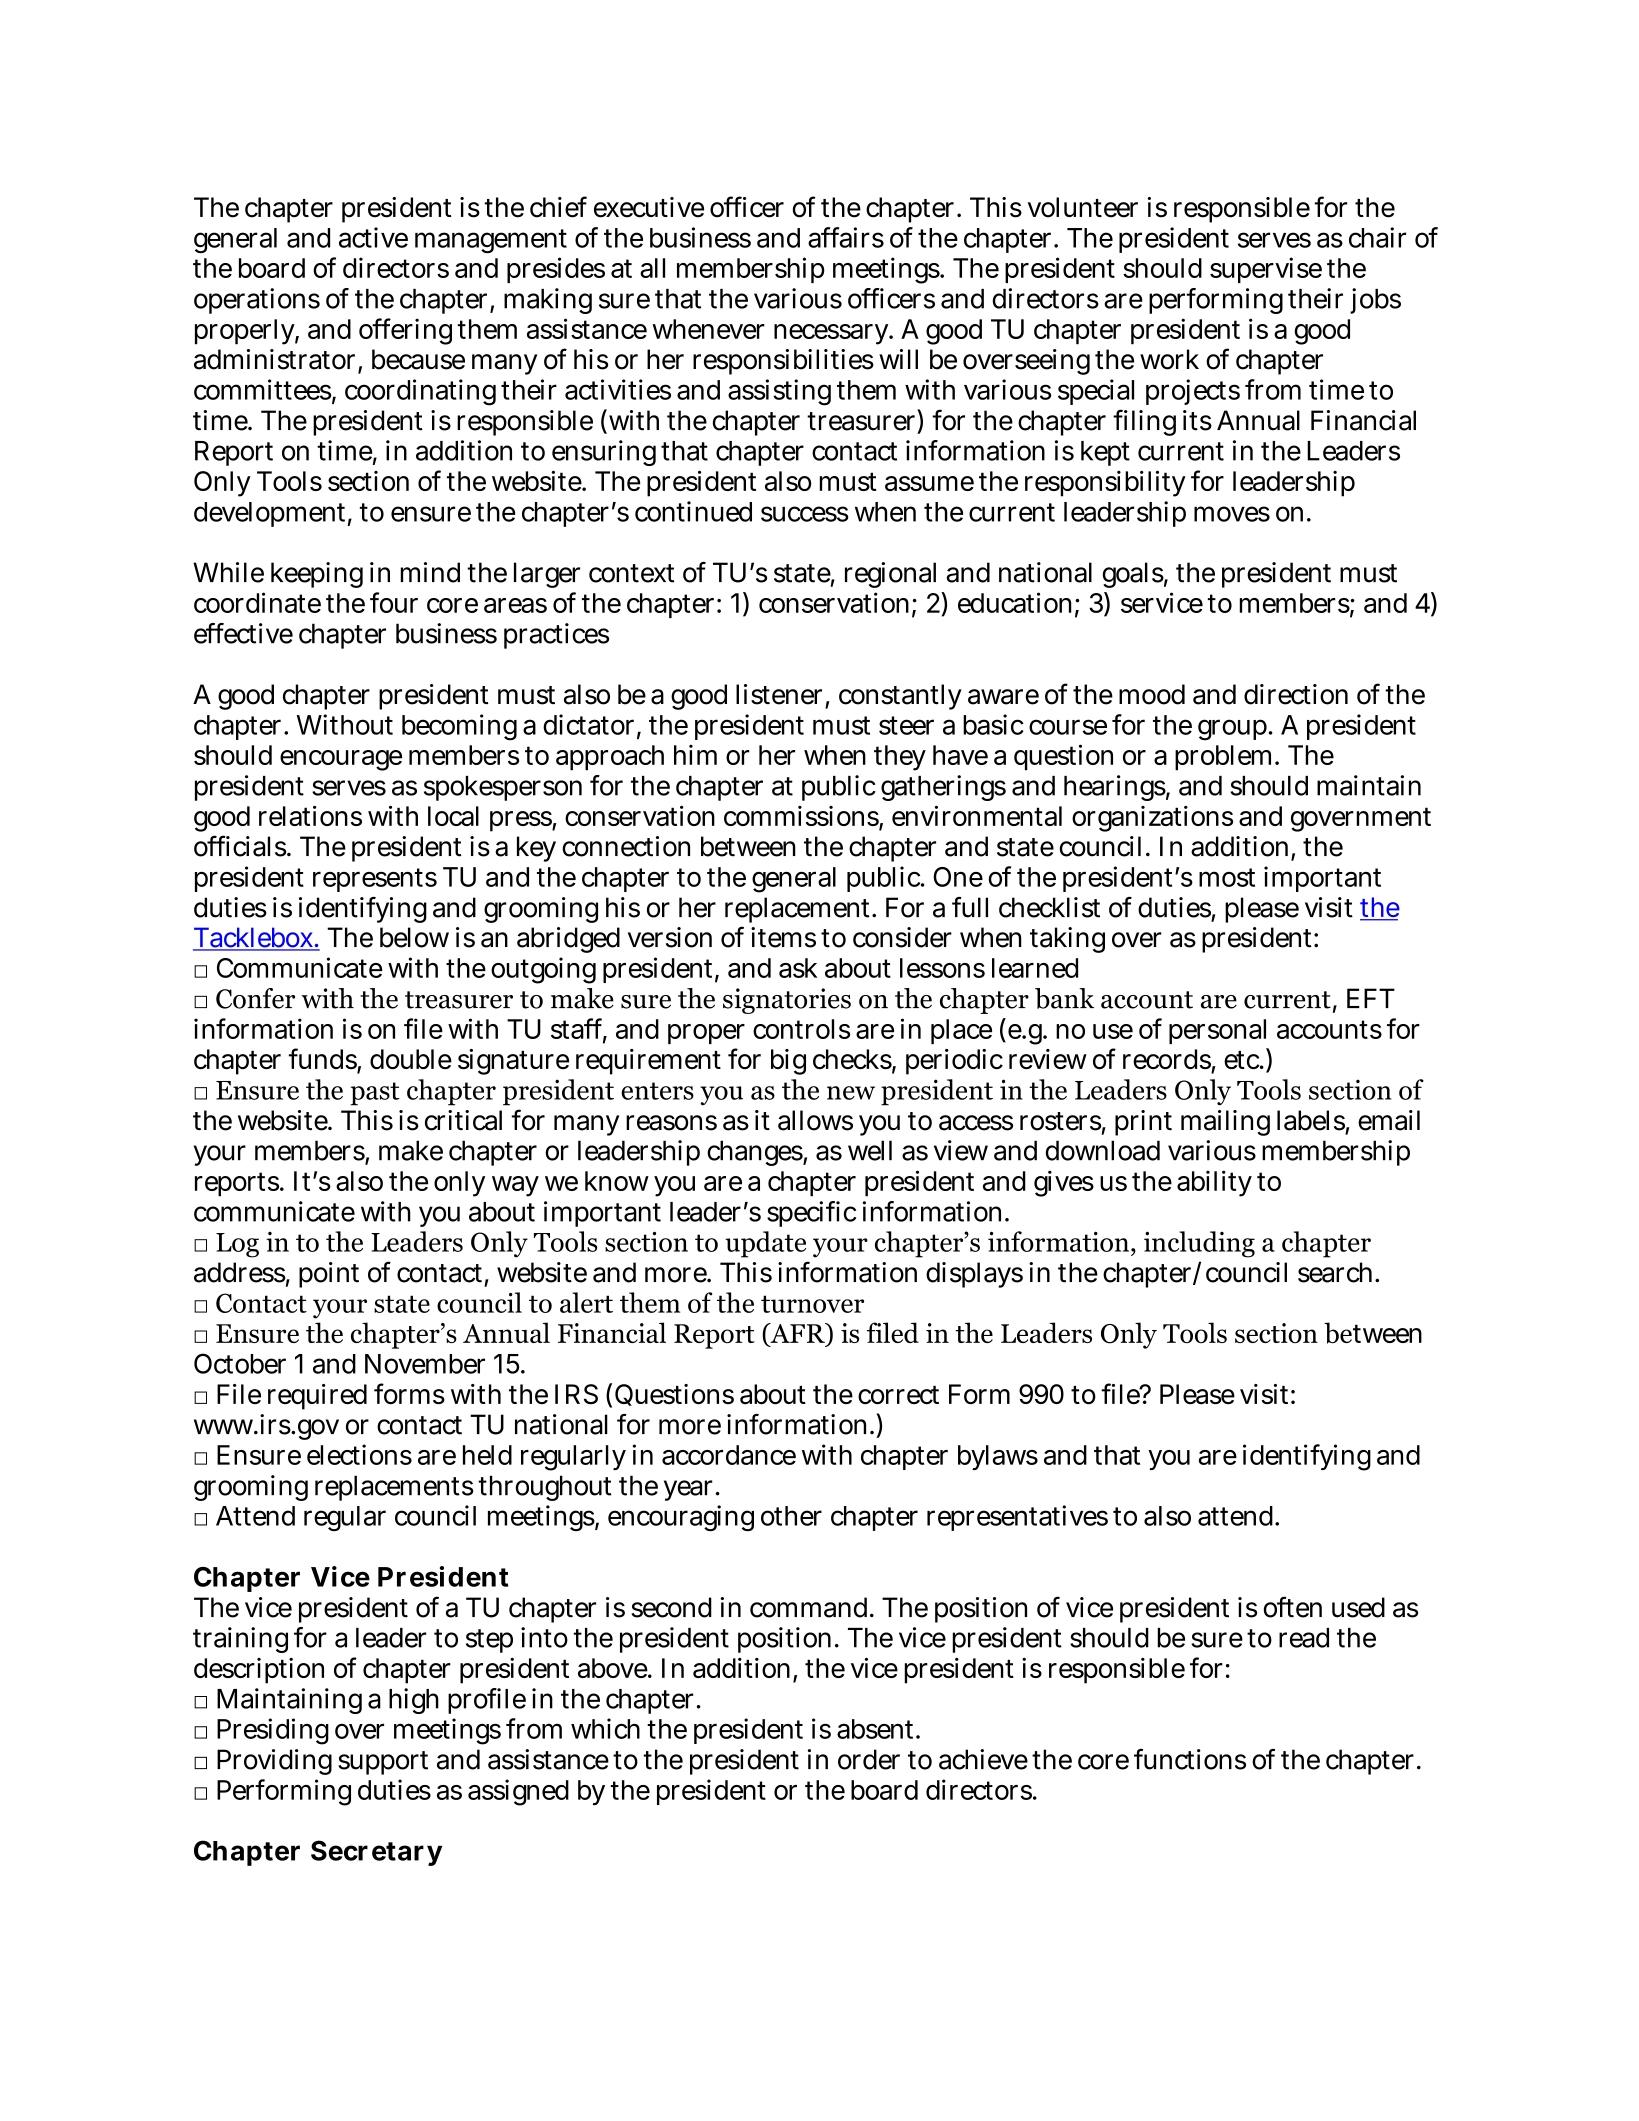 The width and height of the screenshot is (1639, 2121). I want to click on active, so click(373, 237).
